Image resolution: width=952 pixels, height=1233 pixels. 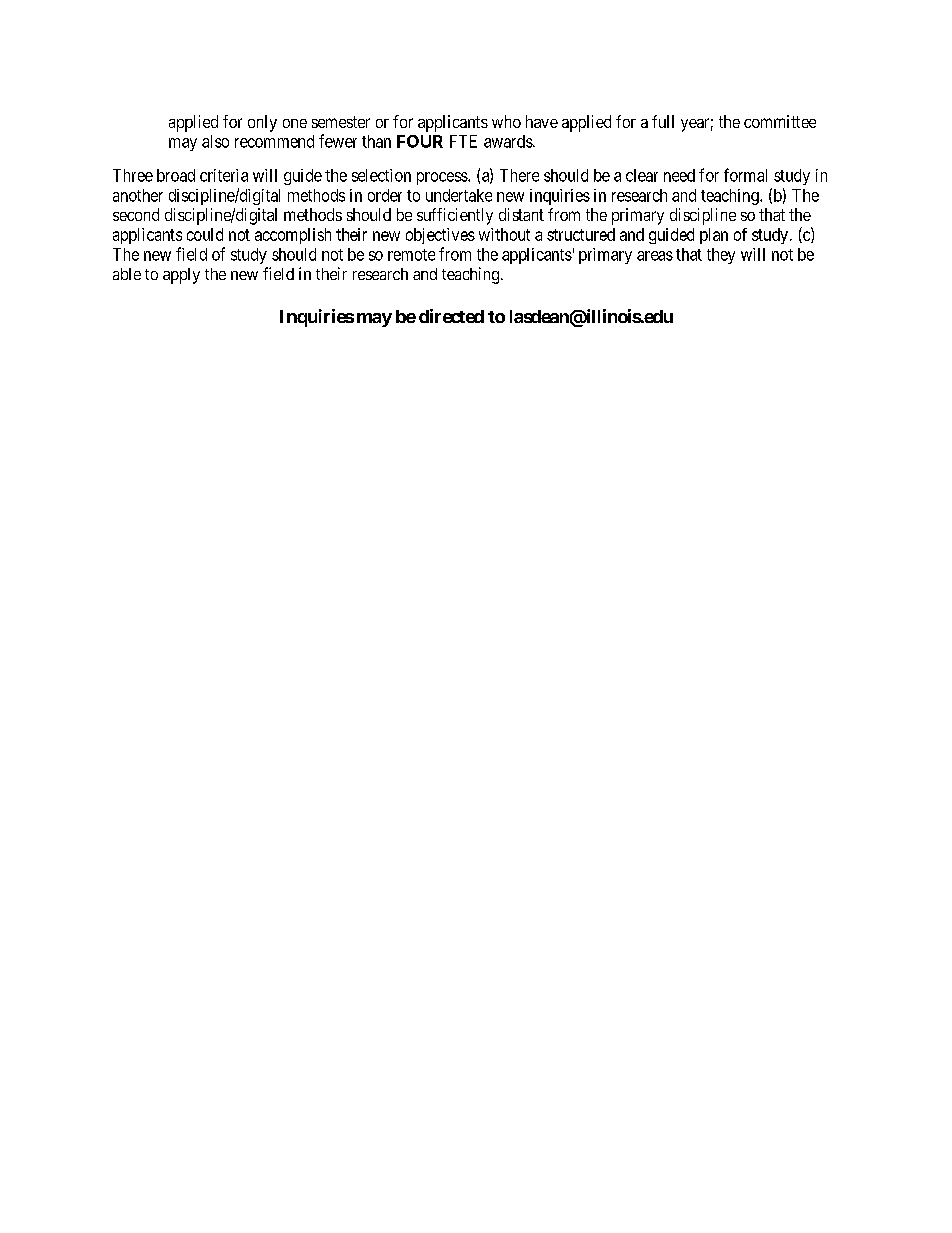 What do you see at coordinates (459, 195) in the page?
I see `undertake` at bounding box center [459, 195].
